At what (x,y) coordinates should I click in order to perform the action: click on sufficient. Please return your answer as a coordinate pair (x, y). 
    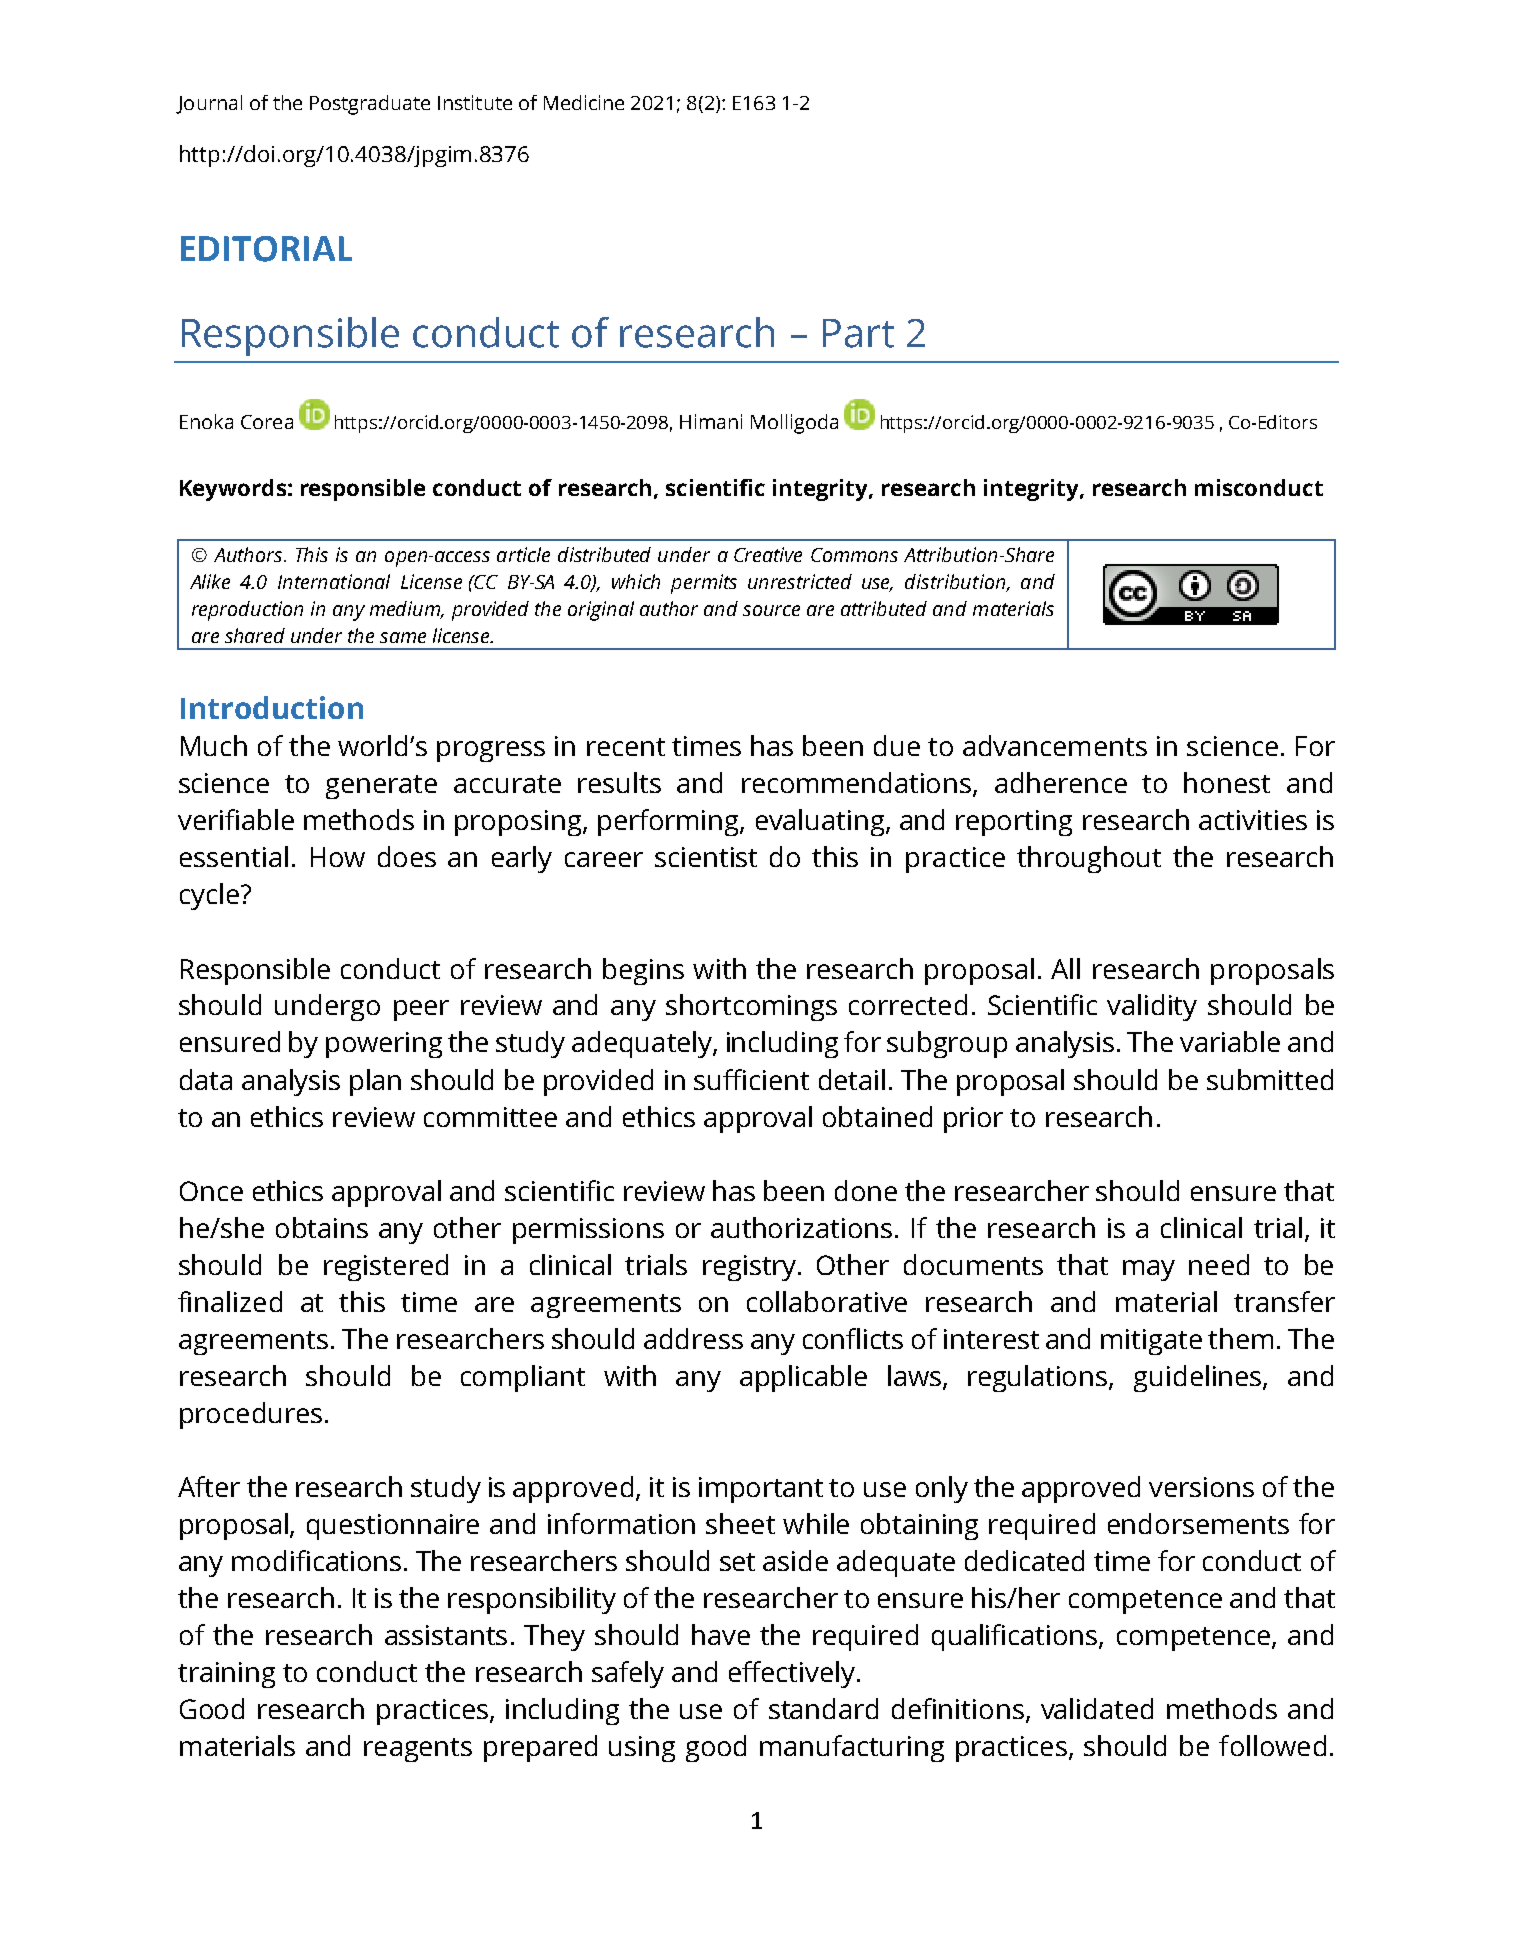
    Looking at the image, I should click on (751, 1079).
